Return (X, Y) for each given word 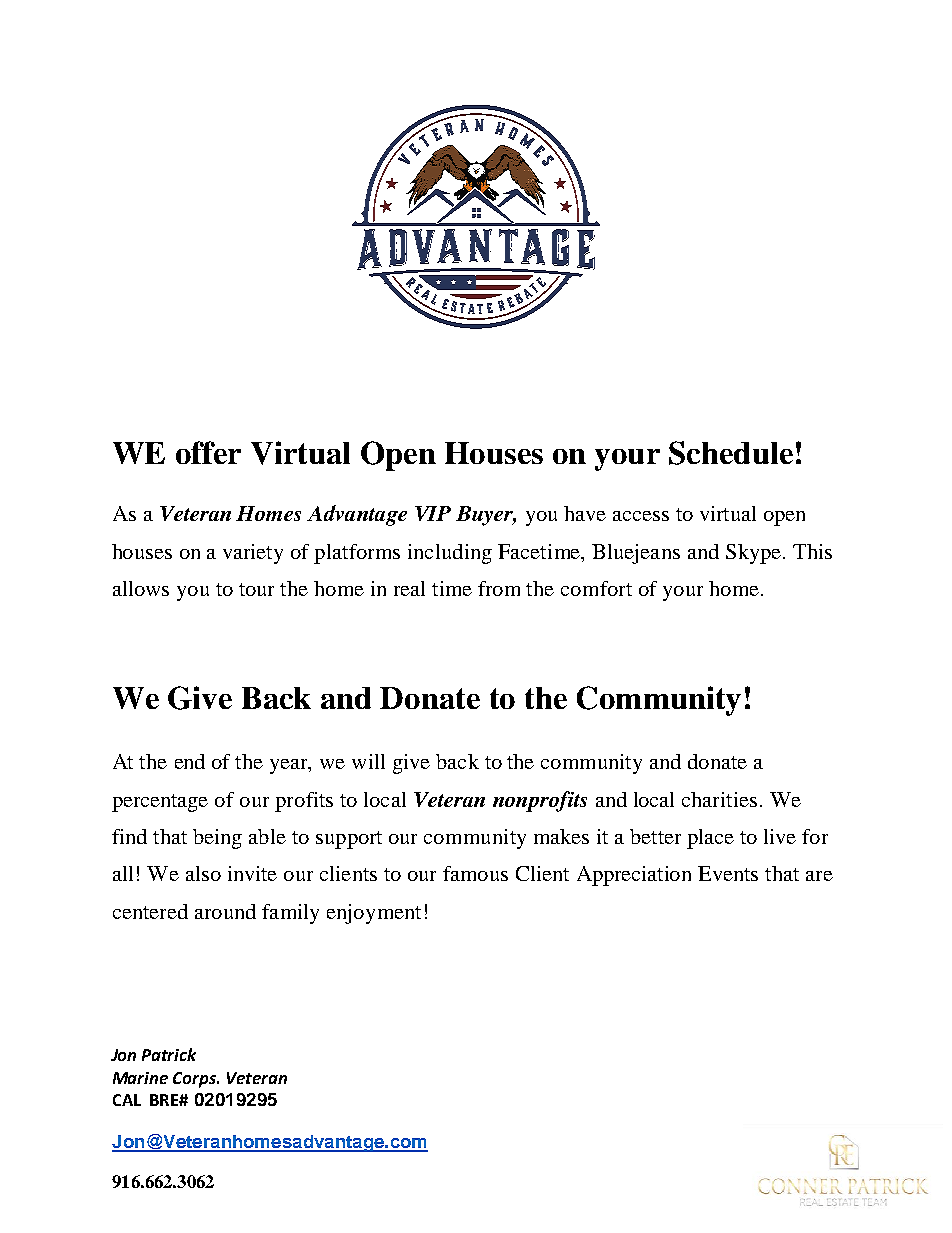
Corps (195, 1080)
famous (475, 873)
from (499, 588)
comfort (596, 588)
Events (728, 873)
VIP (433, 513)
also (203, 873)
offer (208, 452)
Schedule (731, 453)
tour (256, 589)
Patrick (169, 1054)
